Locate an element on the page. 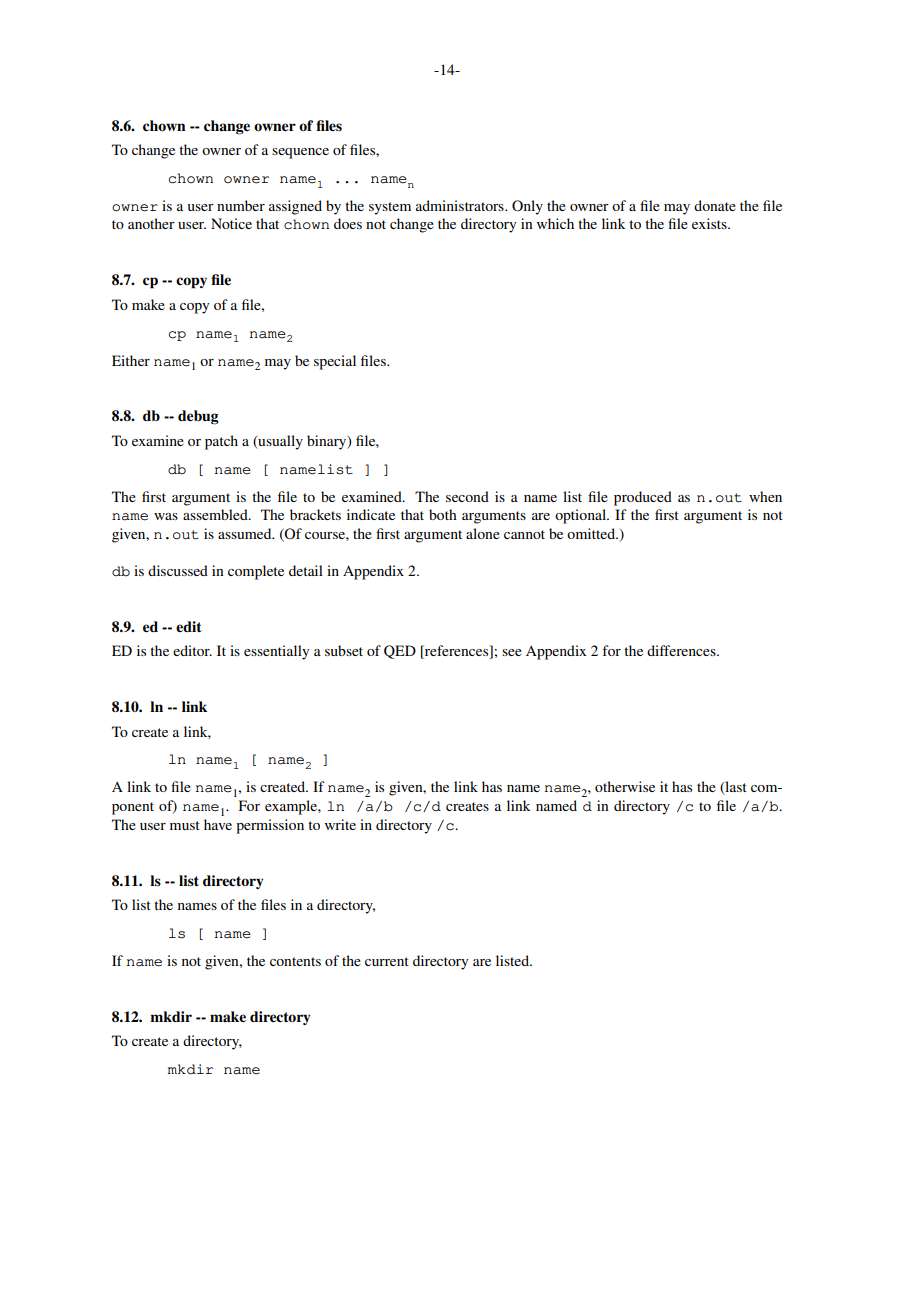  current is located at coordinates (387, 961).
